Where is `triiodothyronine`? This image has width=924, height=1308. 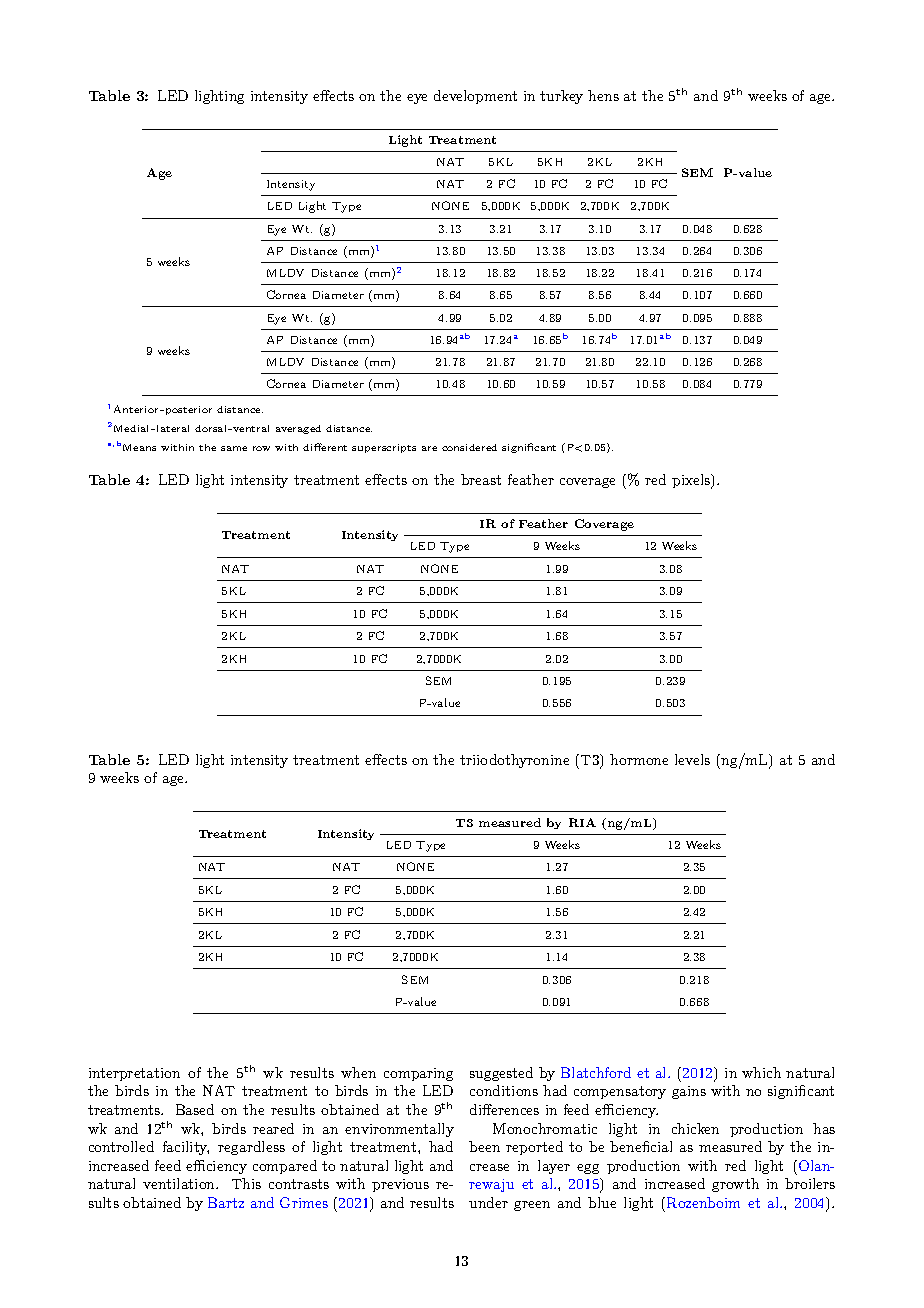
triiodothyronine is located at coordinates (514, 761).
